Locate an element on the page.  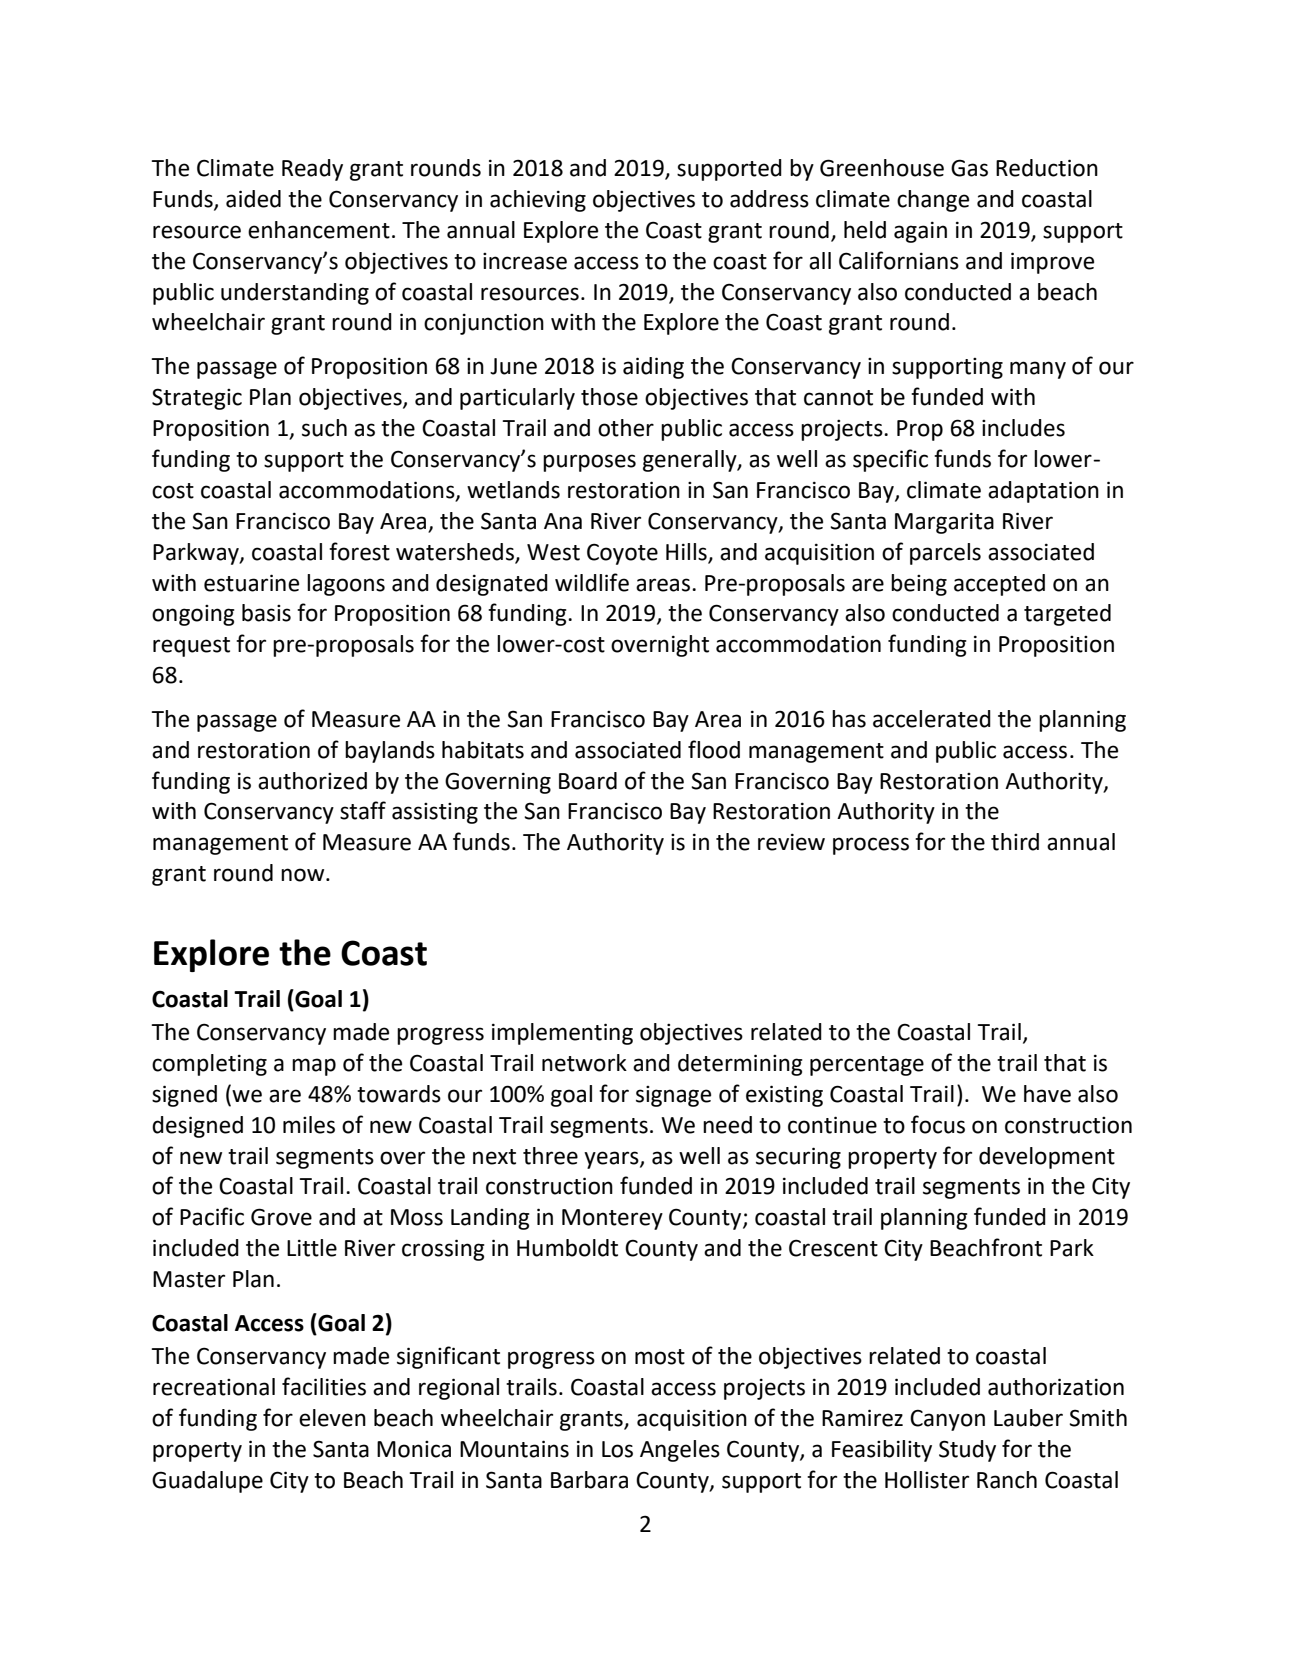
Study is located at coordinates (967, 1451).
